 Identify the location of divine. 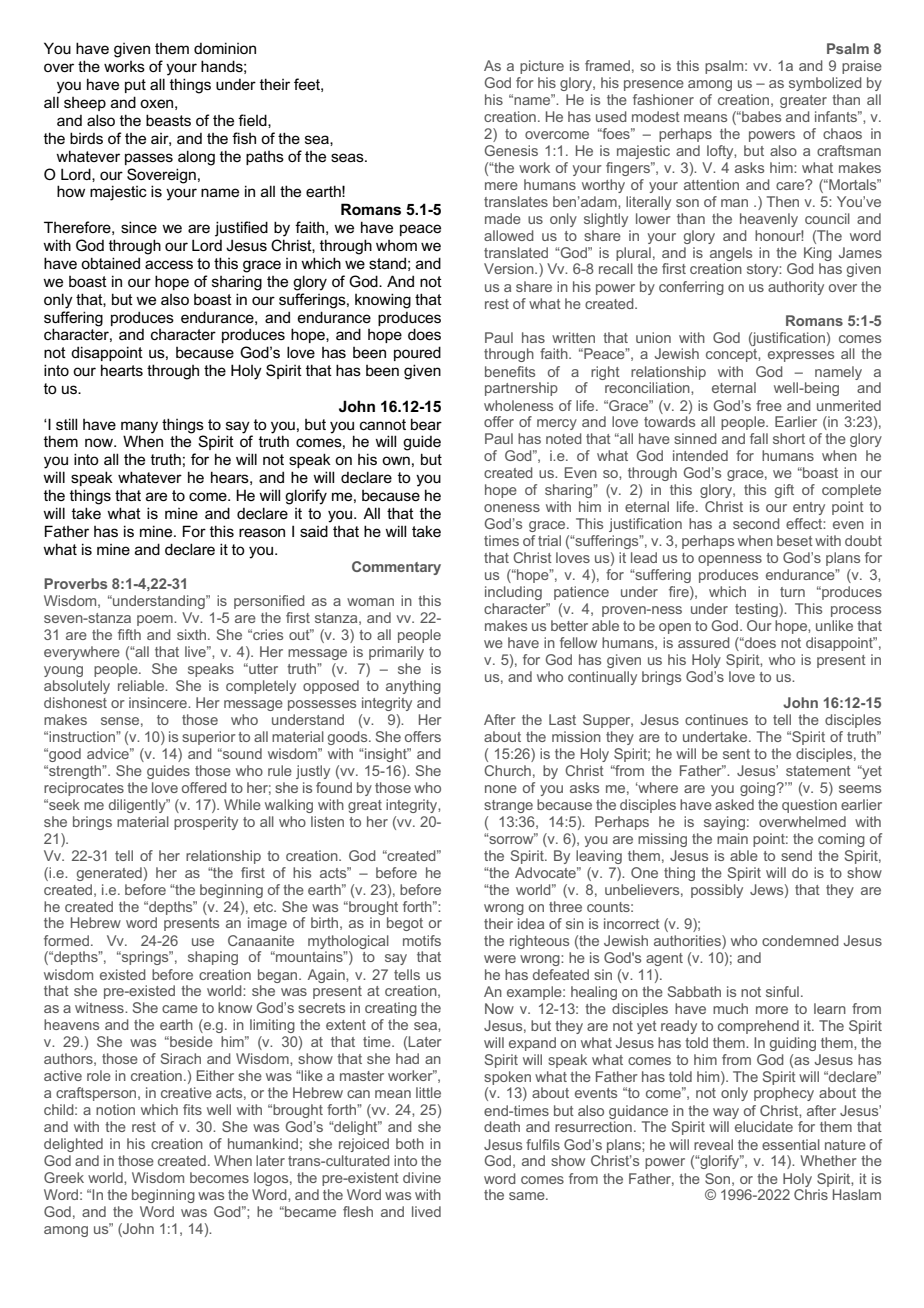
(422, 1177).
